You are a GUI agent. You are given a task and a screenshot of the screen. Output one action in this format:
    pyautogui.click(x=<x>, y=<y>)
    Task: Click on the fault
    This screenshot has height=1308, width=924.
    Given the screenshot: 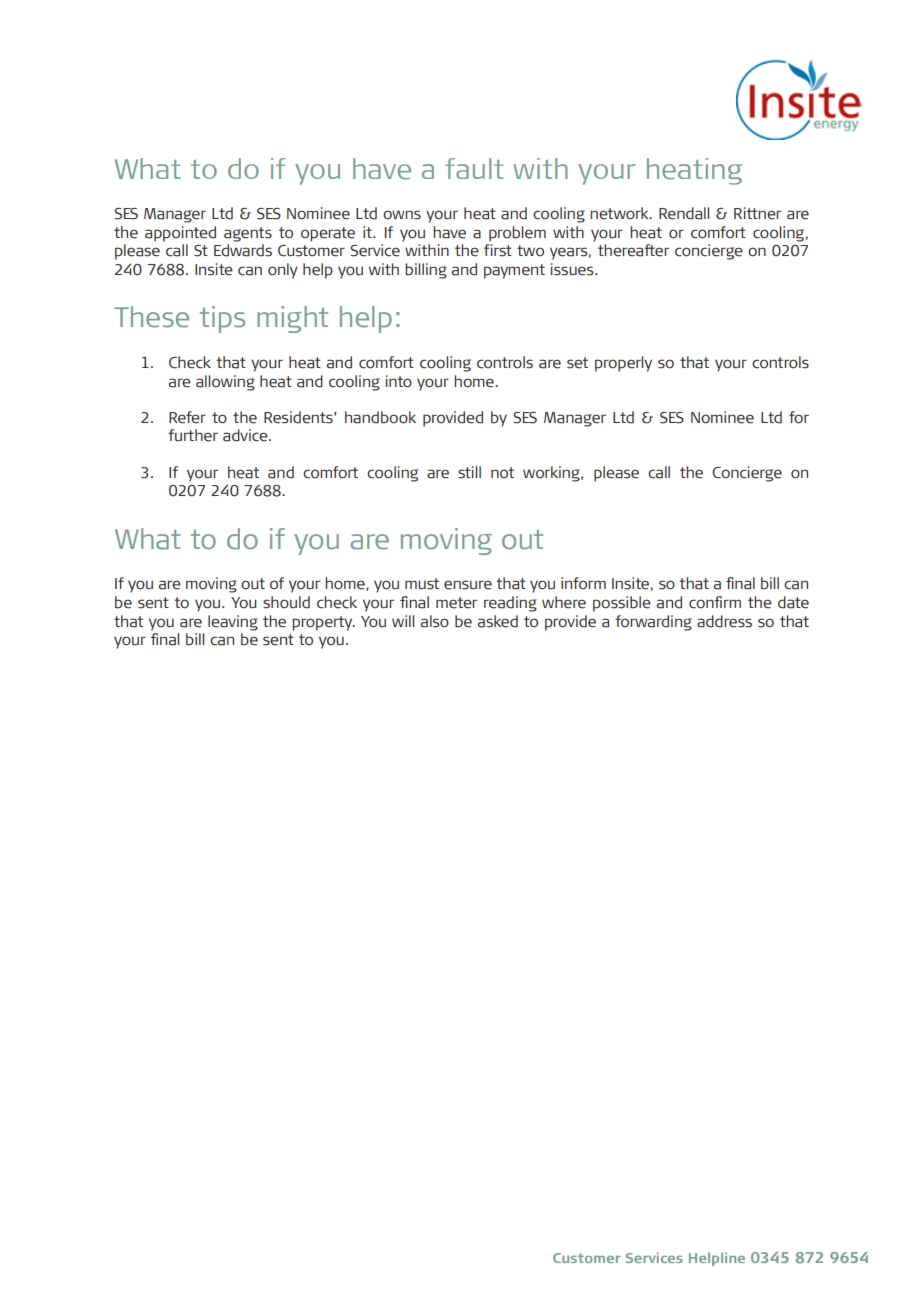 What is the action you would take?
    pyautogui.click(x=474, y=168)
